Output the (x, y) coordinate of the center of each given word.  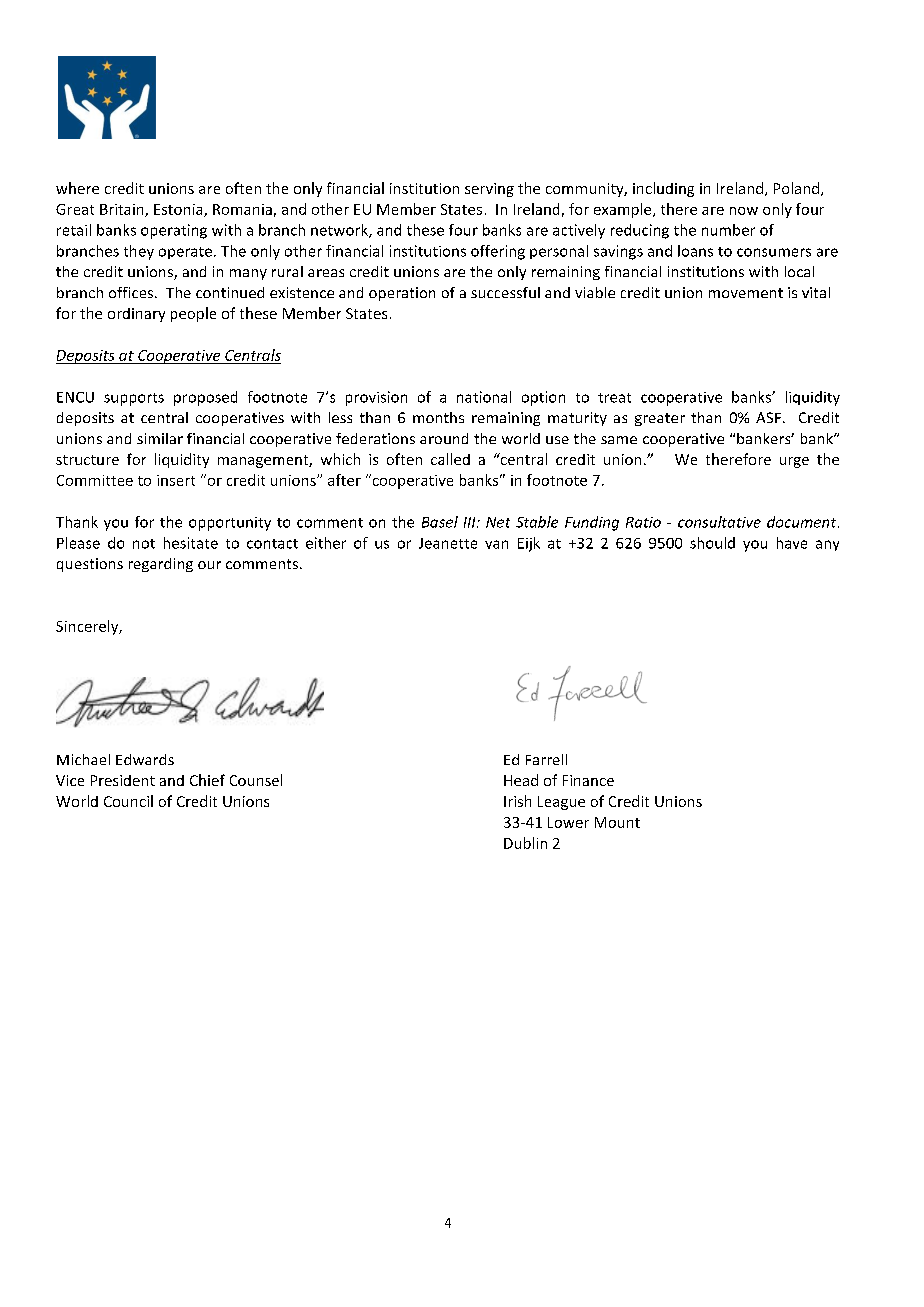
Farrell (546, 759)
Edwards (145, 759)
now (744, 211)
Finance (588, 780)
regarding (161, 565)
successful (505, 292)
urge (794, 462)
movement (746, 293)
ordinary (136, 315)
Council (128, 801)
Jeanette (448, 543)
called (450, 459)
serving (489, 190)
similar (160, 438)
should (712, 543)
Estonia (179, 210)
